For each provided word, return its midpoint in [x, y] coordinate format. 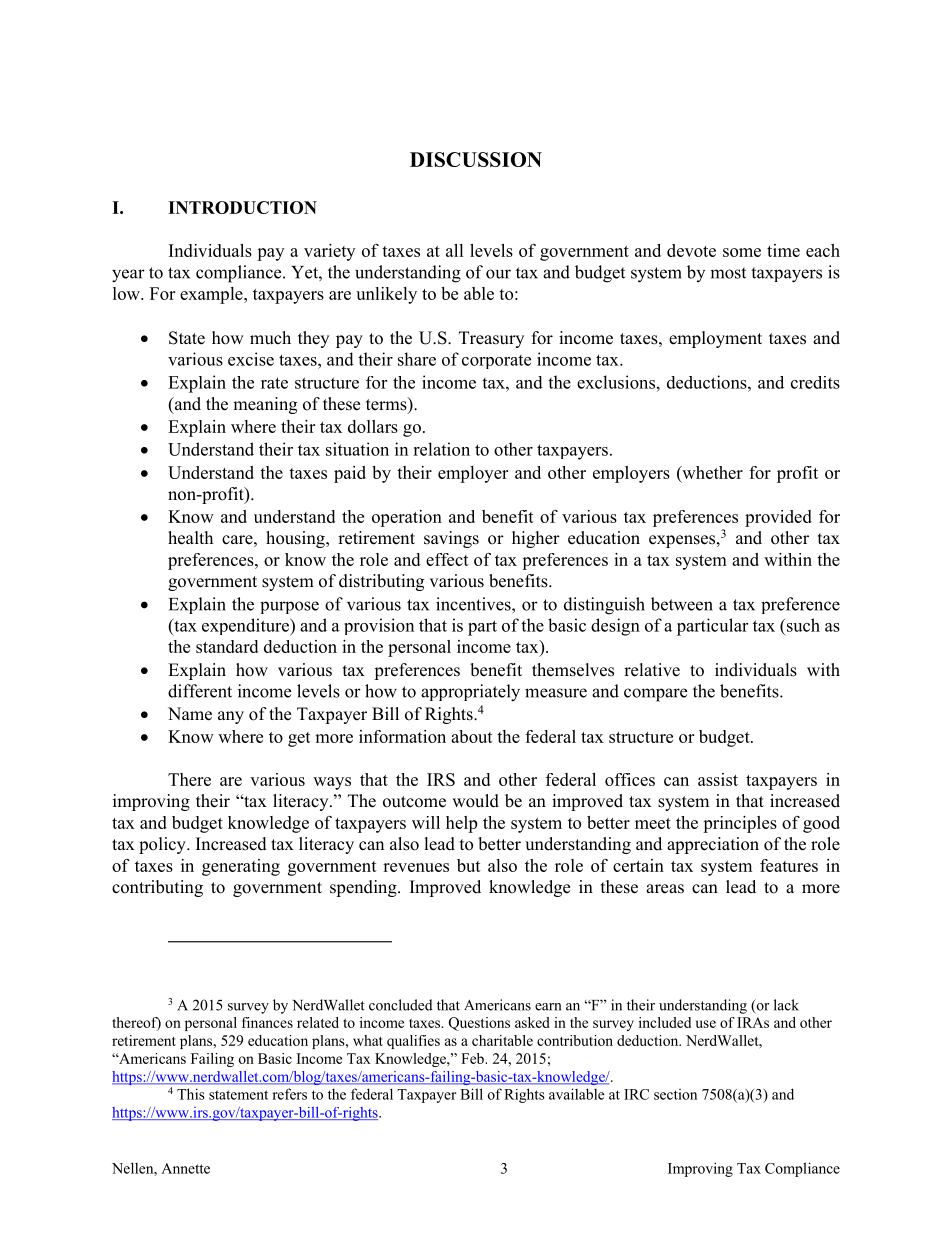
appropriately [470, 693]
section [675, 1094]
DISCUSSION [476, 159]
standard [227, 646]
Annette [185, 1168]
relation [441, 449]
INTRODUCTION [242, 207]
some [742, 252]
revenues [416, 867]
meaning [265, 405]
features [789, 865]
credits [815, 382]
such [802, 625]
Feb [473, 1058]
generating [241, 867]
